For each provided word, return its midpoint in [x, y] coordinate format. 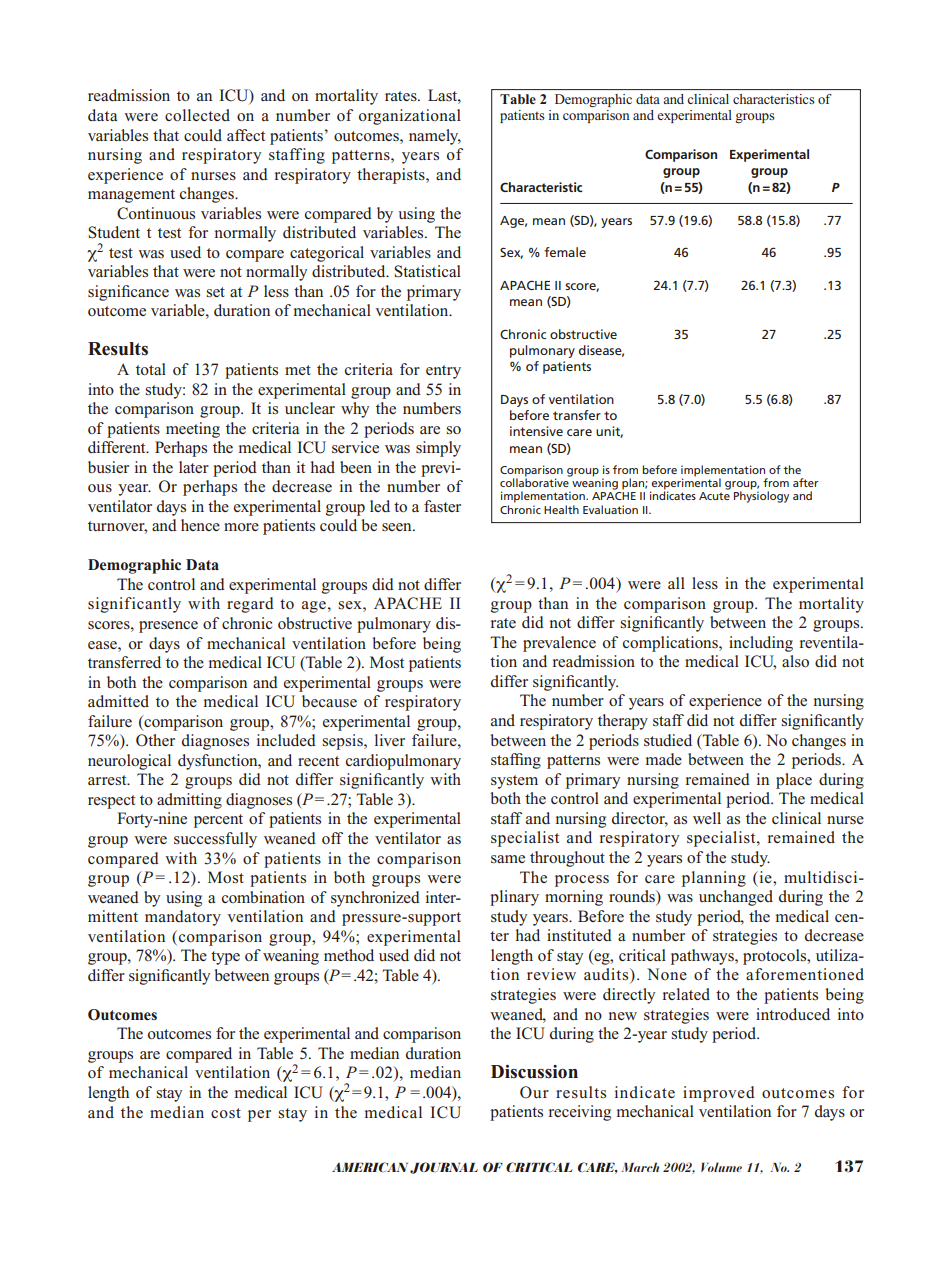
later [194, 467]
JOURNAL [444, 1168]
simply [438, 449]
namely [435, 137]
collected [197, 115]
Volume [721, 1167]
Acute [714, 496]
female [565, 252]
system [514, 782]
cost [226, 1113]
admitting [189, 801]
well [707, 818]
